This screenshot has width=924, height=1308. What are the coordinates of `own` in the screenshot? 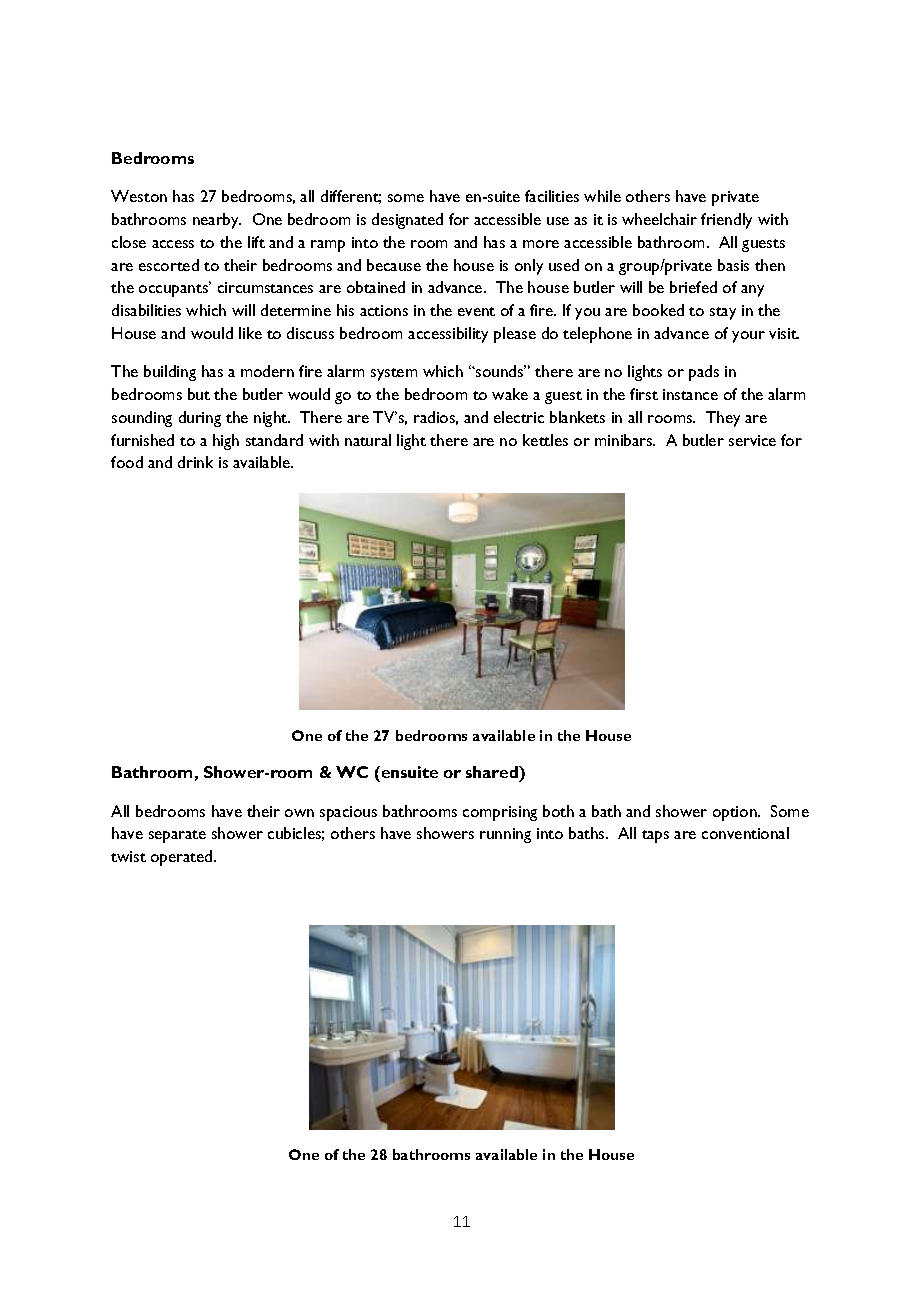 It's located at (299, 813).
